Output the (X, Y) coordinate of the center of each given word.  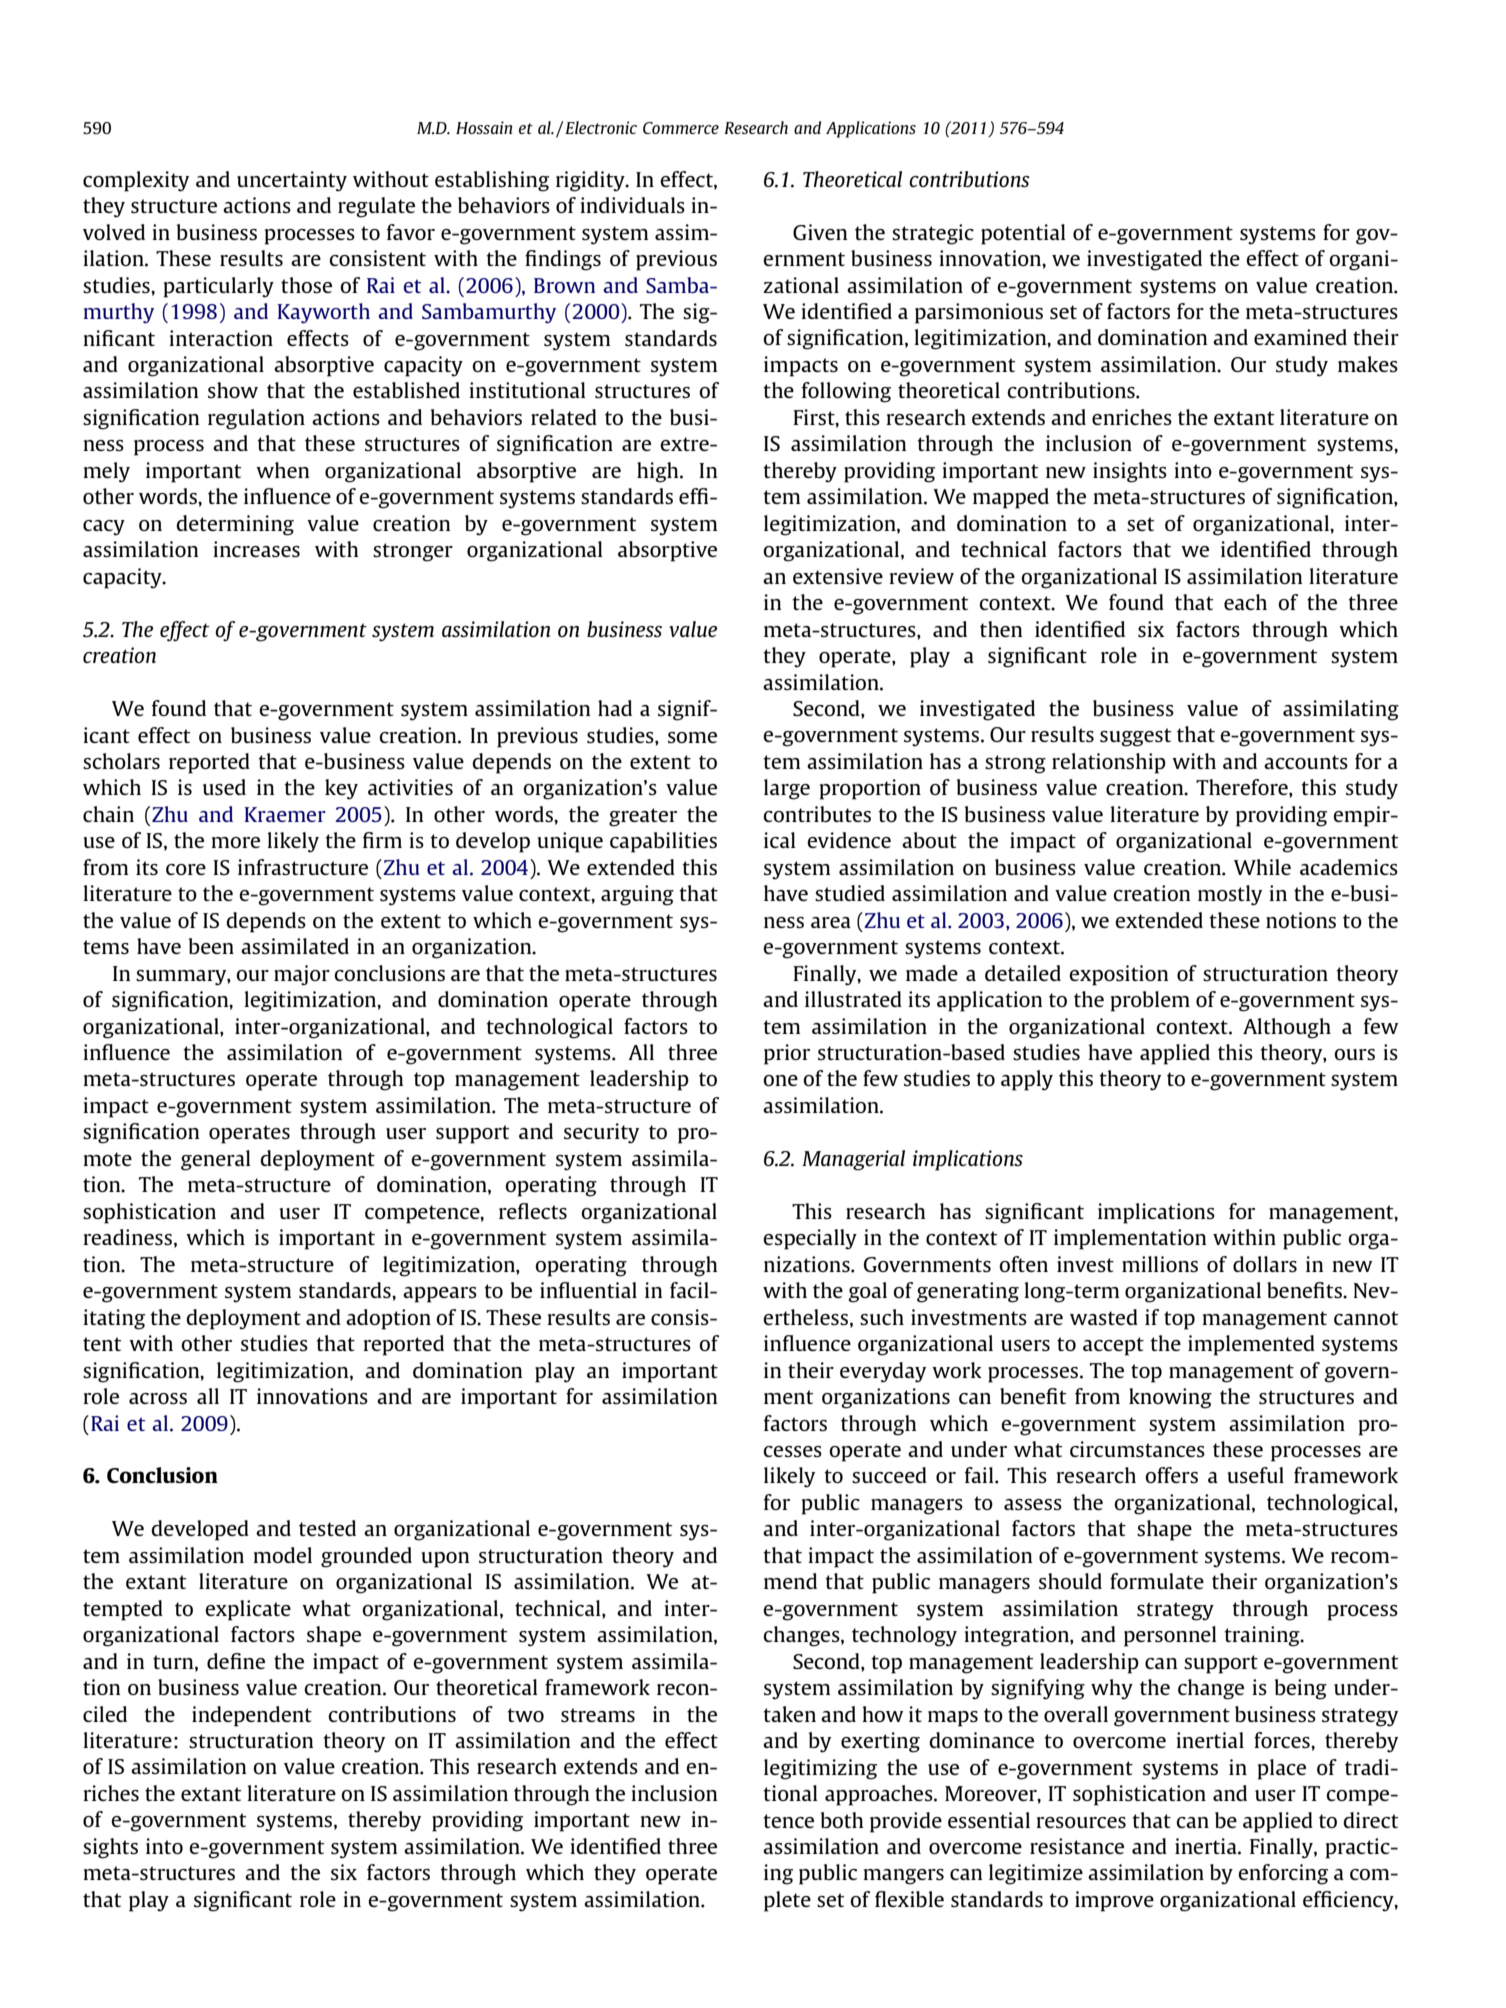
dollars (1265, 1264)
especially (810, 1239)
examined (1300, 337)
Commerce (681, 128)
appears (440, 1295)
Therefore (1243, 787)
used (224, 787)
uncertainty (292, 181)
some (692, 737)
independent (252, 1716)
